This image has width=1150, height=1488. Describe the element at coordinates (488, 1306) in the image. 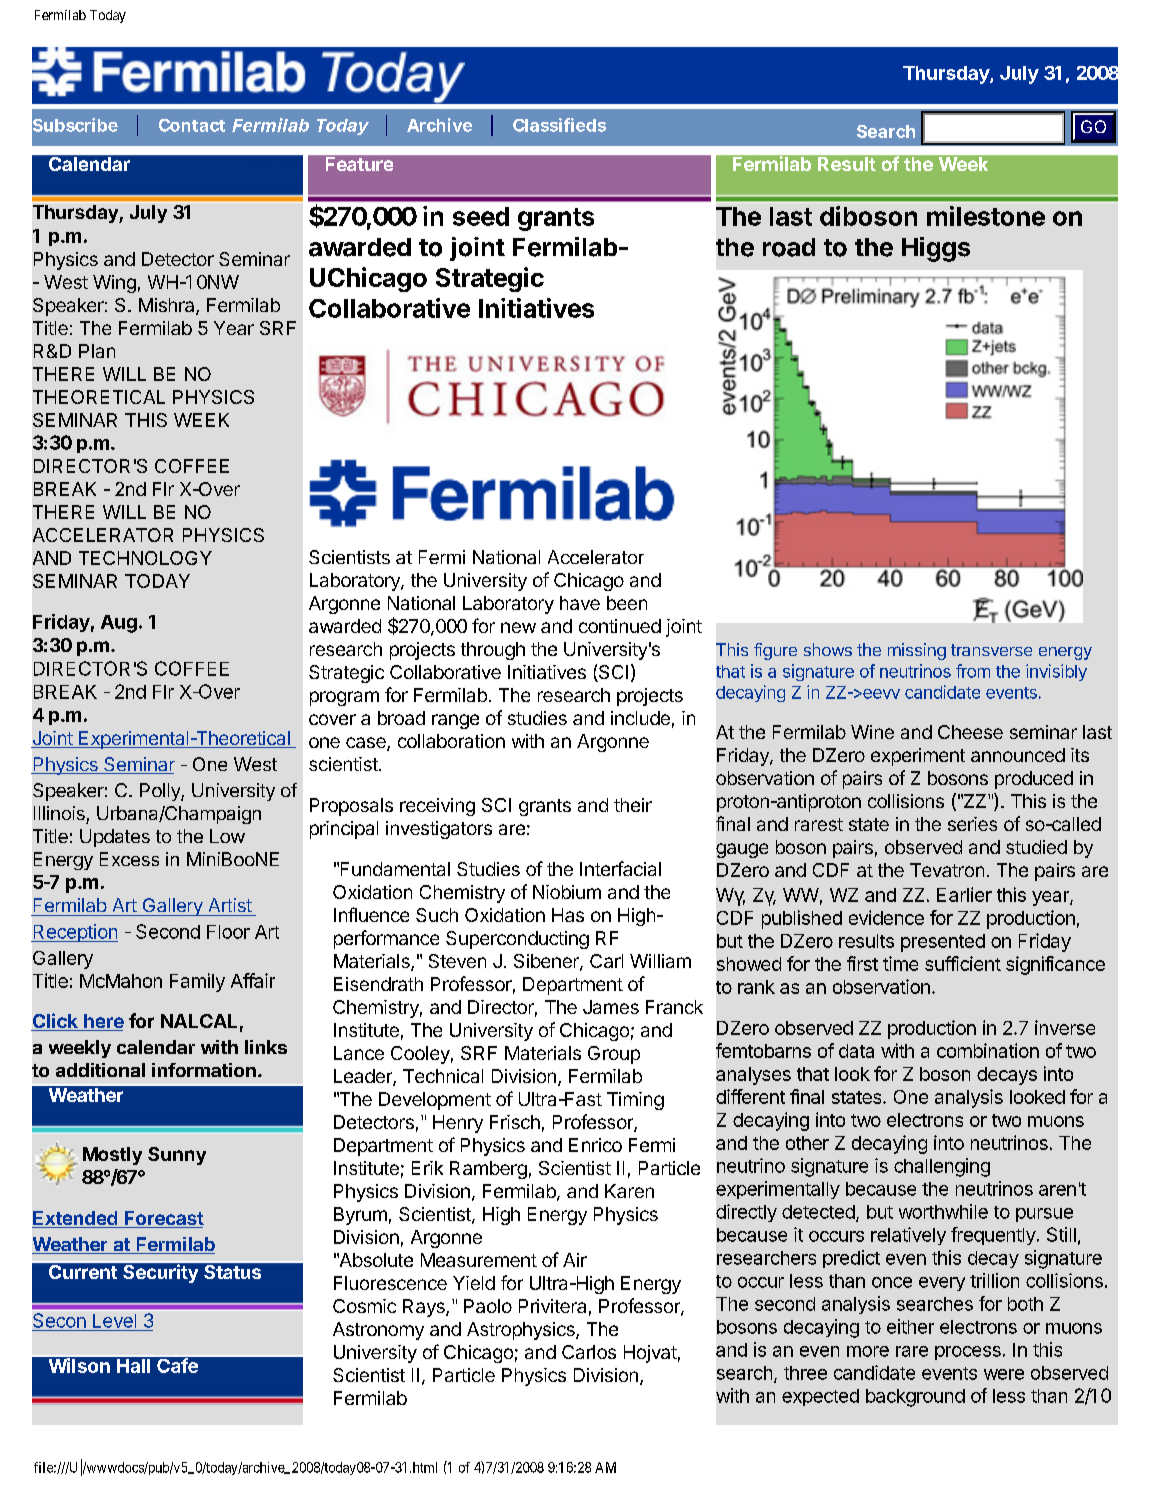

I see `Paolo` at that location.
